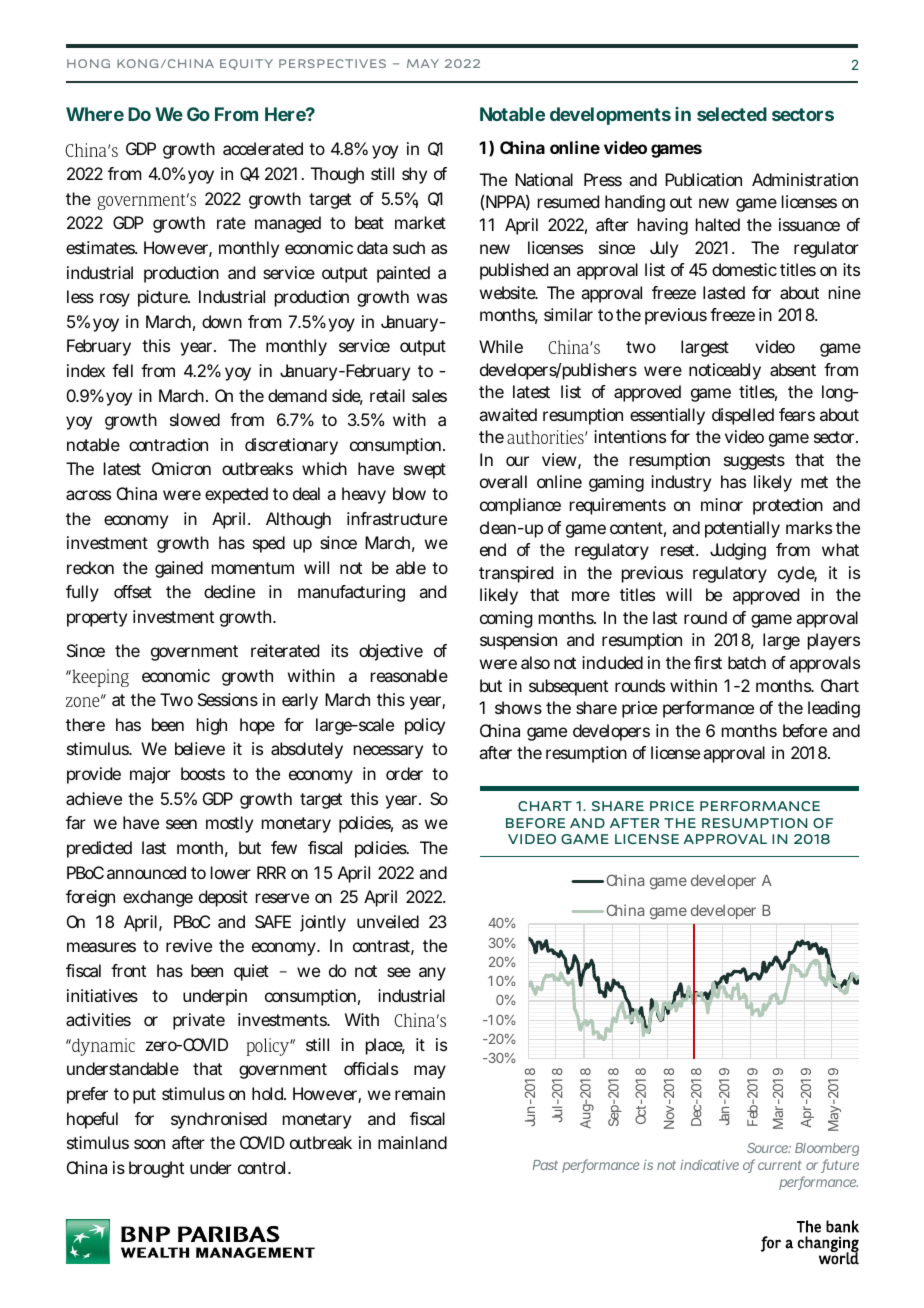 Image resolution: width=924 pixels, height=1308 pixels. I want to click on announced, so click(146, 872).
